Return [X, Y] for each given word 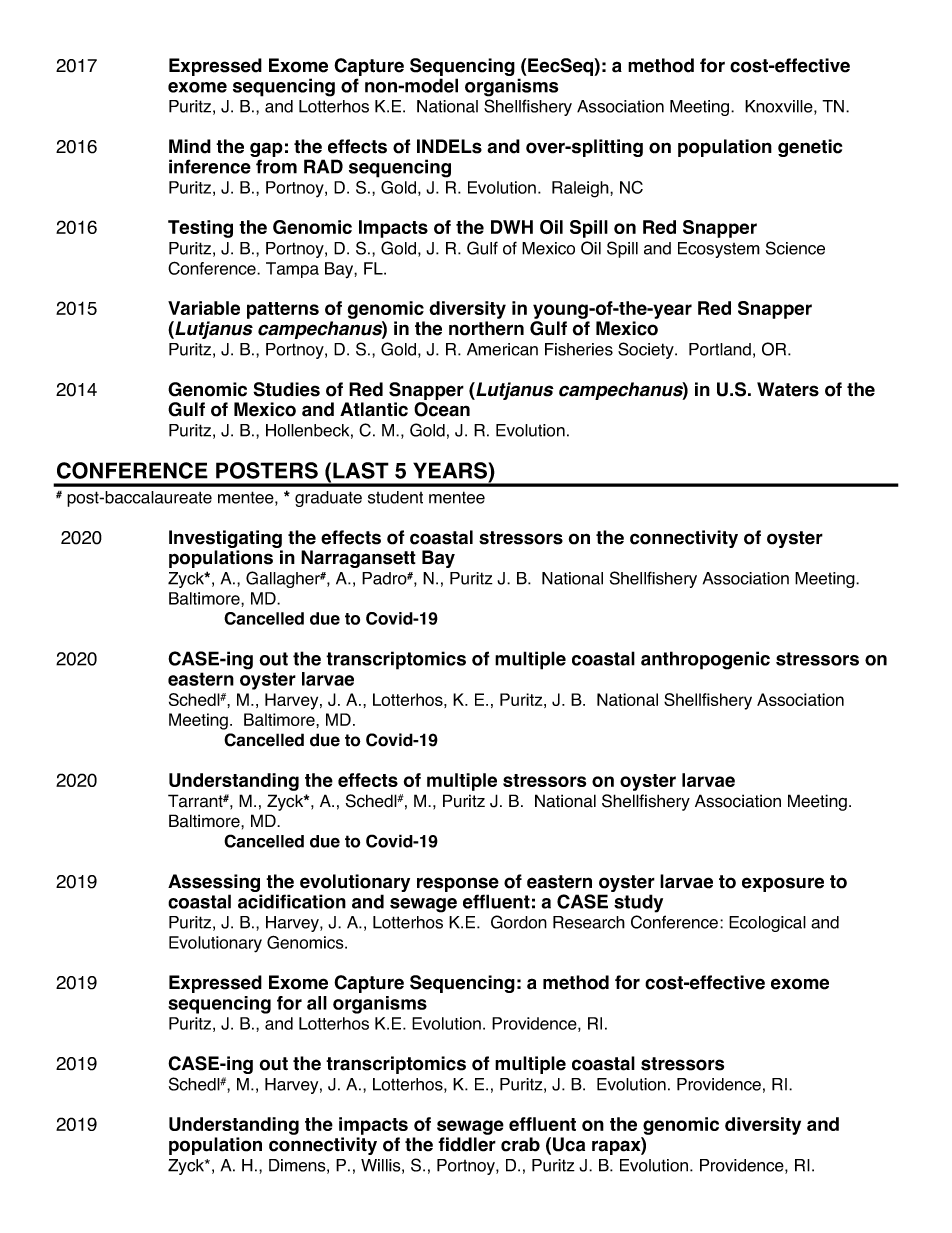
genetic [810, 148]
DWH [512, 227]
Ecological [767, 924]
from [276, 166]
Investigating [226, 540]
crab [520, 1144]
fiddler [467, 1144]
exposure [783, 884]
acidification [292, 901]
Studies [286, 389]
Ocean [442, 409]
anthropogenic [705, 660]
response [458, 884]
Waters [788, 389]
